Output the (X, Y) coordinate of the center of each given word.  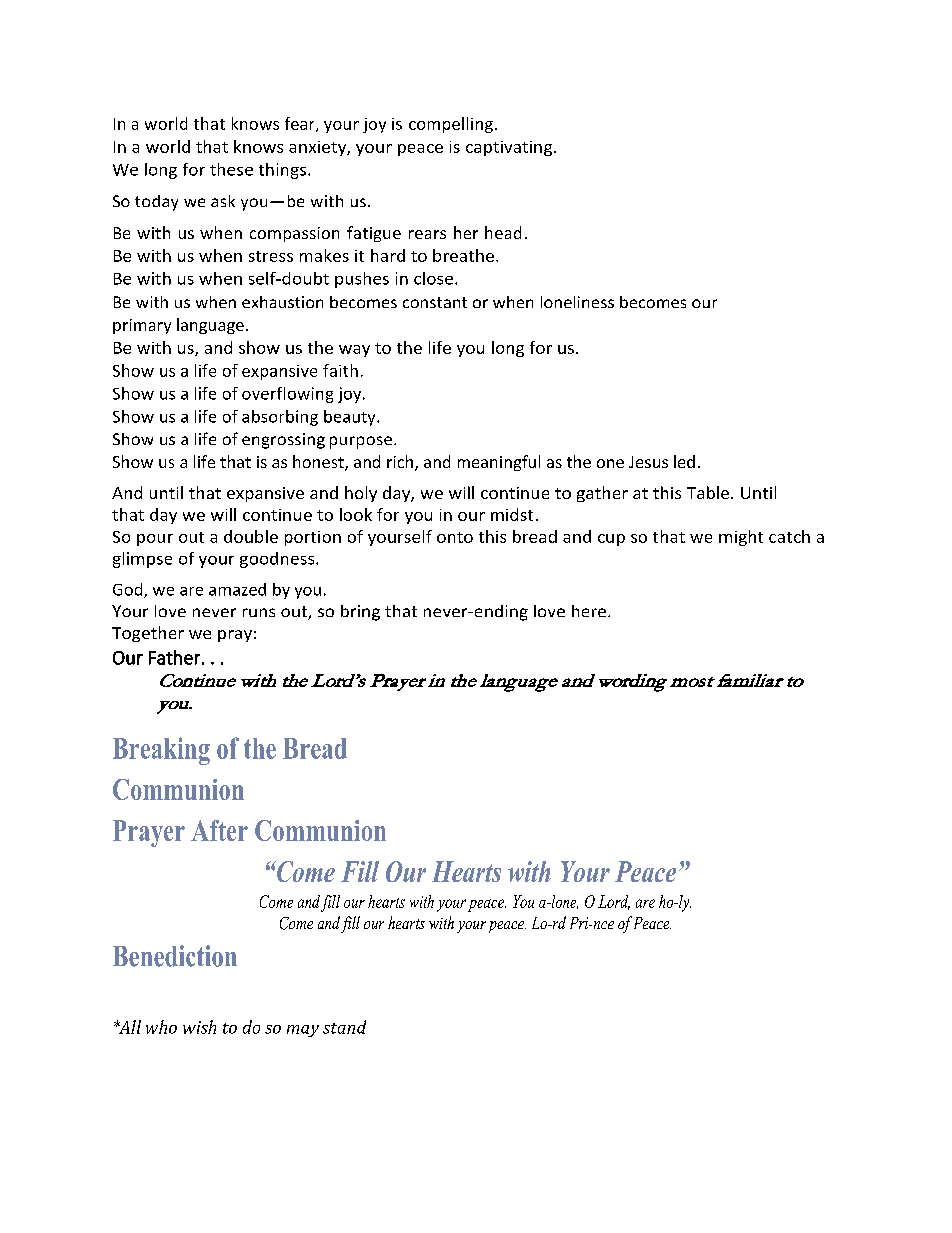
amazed (237, 589)
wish (199, 1027)
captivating (510, 148)
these (231, 169)
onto (455, 537)
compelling (451, 125)
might (741, 538)
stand (344, 1027)
